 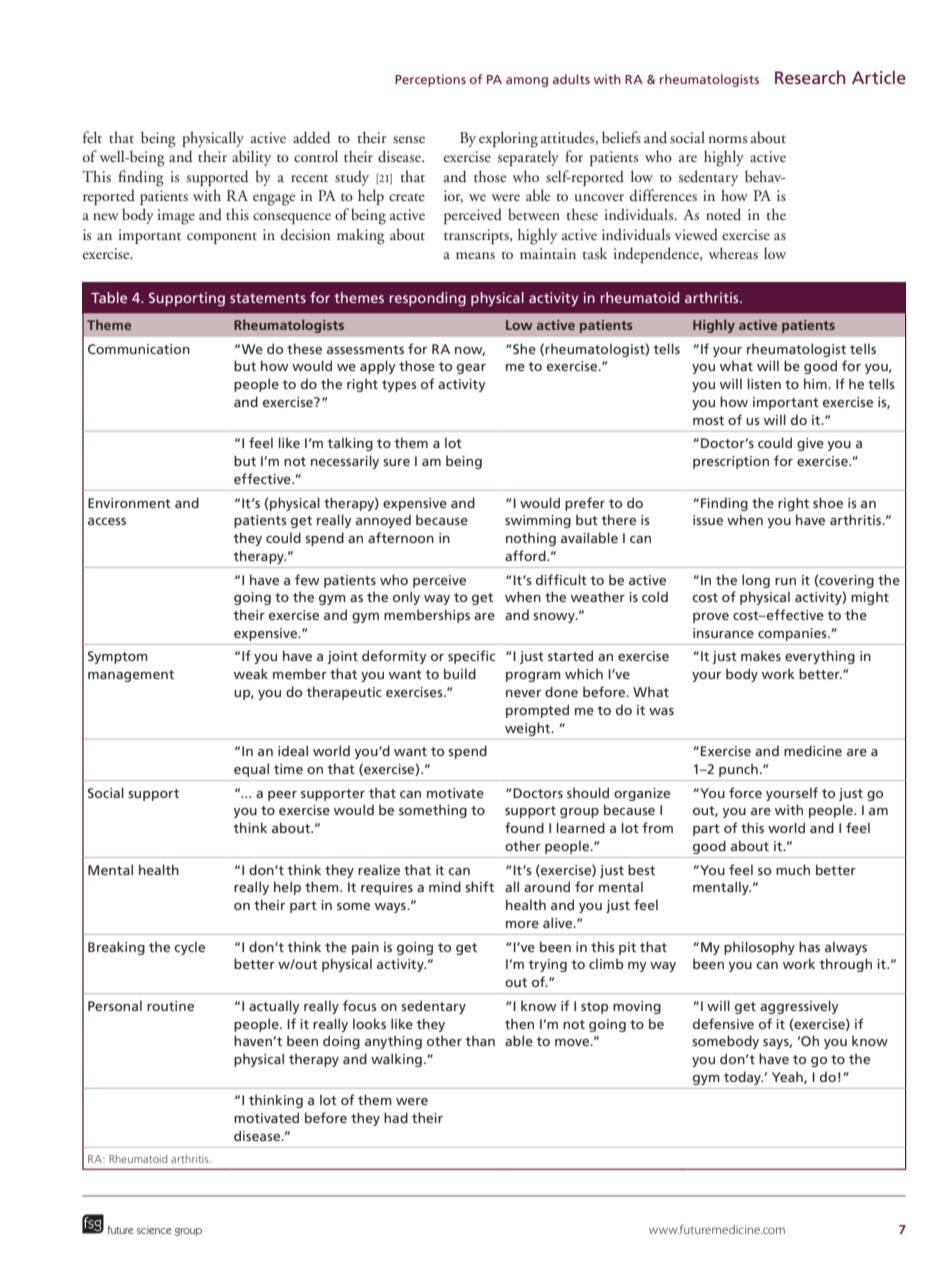 What do you see at coordinates (139, 349) in the screenshot?
I see `Communication` at bounding box center [139, 349].
